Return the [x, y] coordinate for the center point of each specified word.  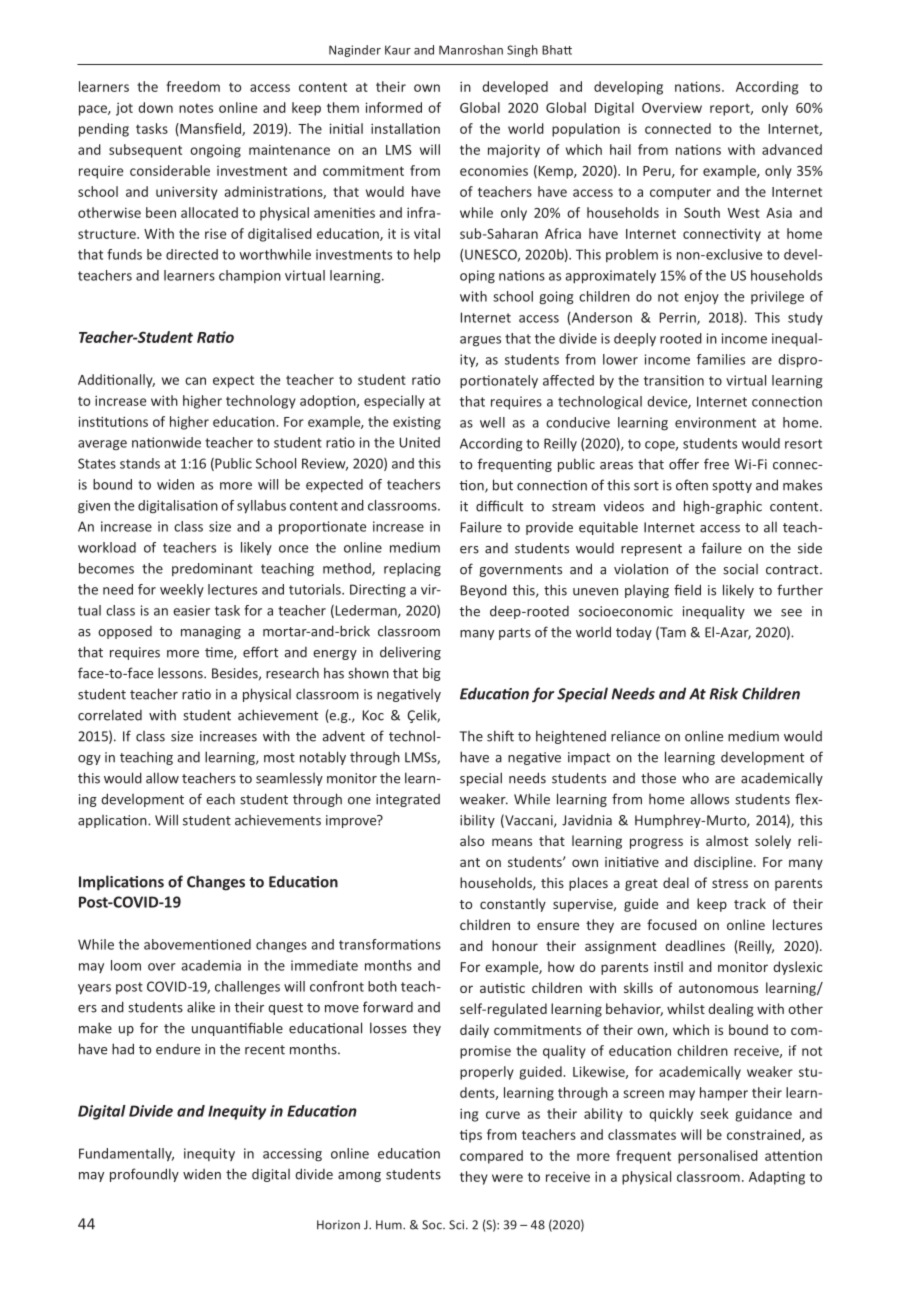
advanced [792, 149]
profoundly [144, 1175]
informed [394, 107]
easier [191, 610]
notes [196, 108]
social [740, 569]
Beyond [484, 591]
